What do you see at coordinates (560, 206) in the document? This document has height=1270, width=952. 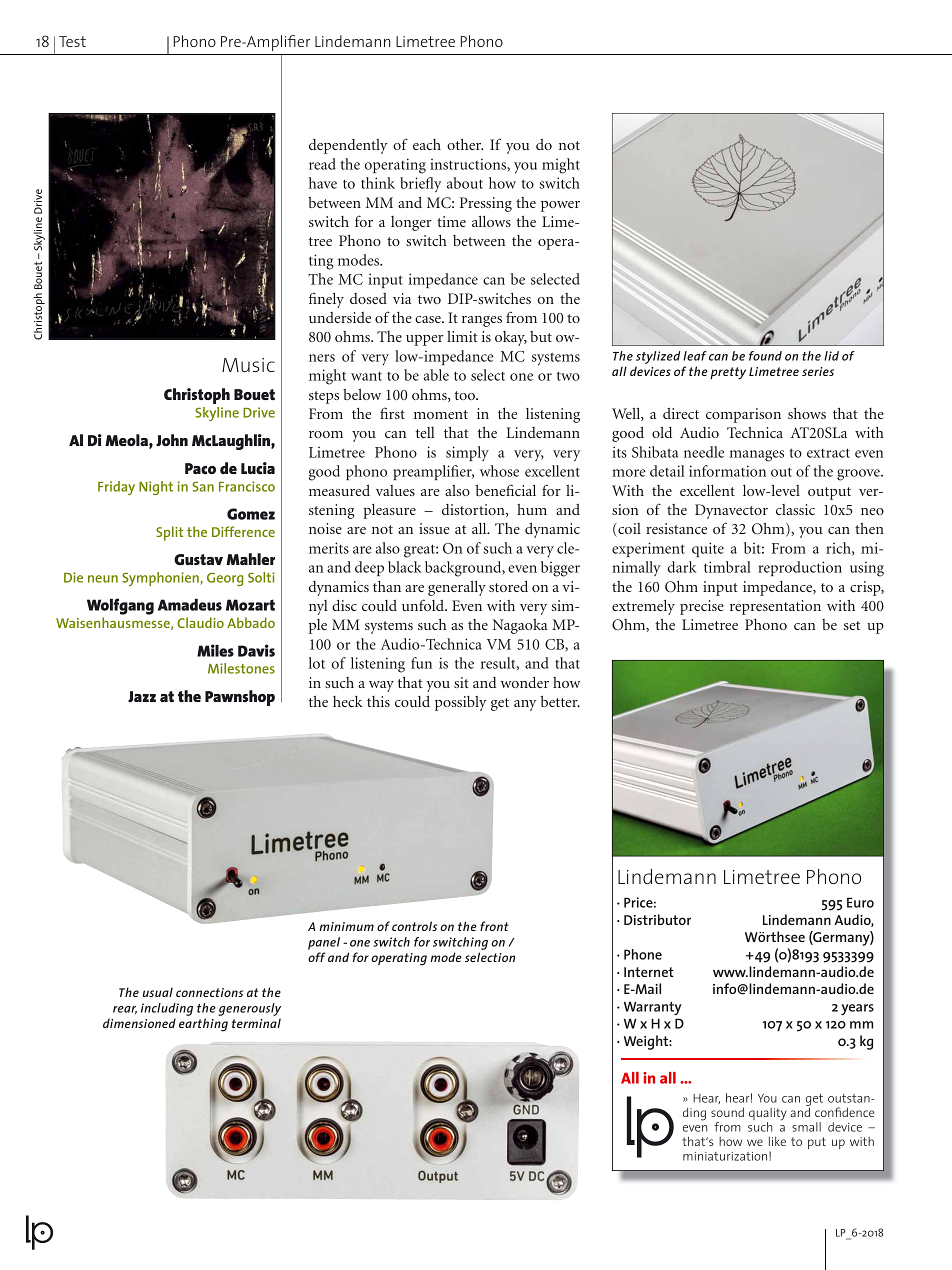 I see `power` at bounding box center [560, 206].
